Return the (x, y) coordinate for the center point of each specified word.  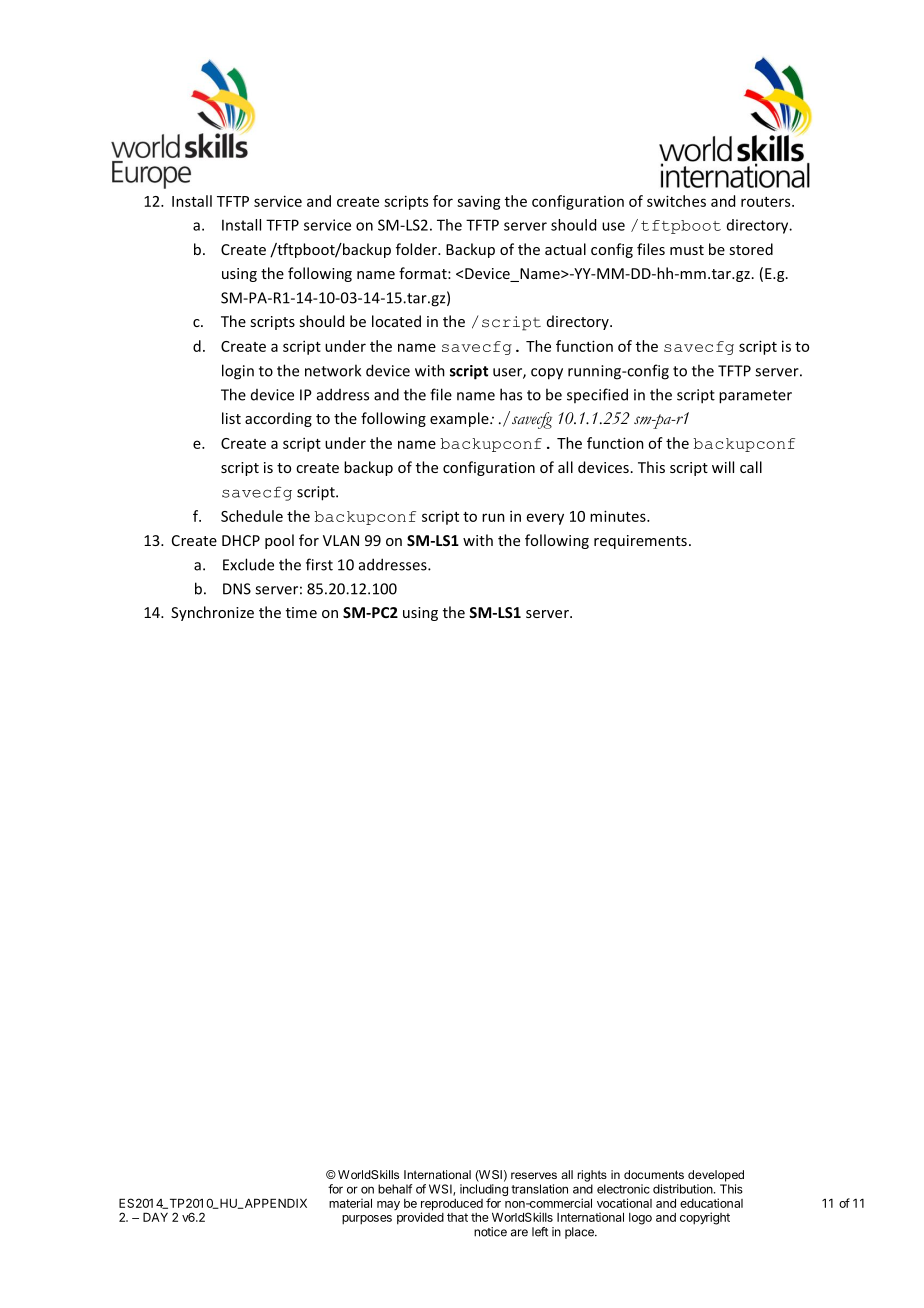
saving (479, 202)
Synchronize (212, 613)
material (350, 1203)
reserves (534, 1175)
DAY (155, 1217)
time (301, 612)
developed (716, 1176)
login (238, 372)
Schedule (252, 516)
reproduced (452, 1206)
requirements (640, 542)
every (545, 519)
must (687, 250)
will (723, 467)
